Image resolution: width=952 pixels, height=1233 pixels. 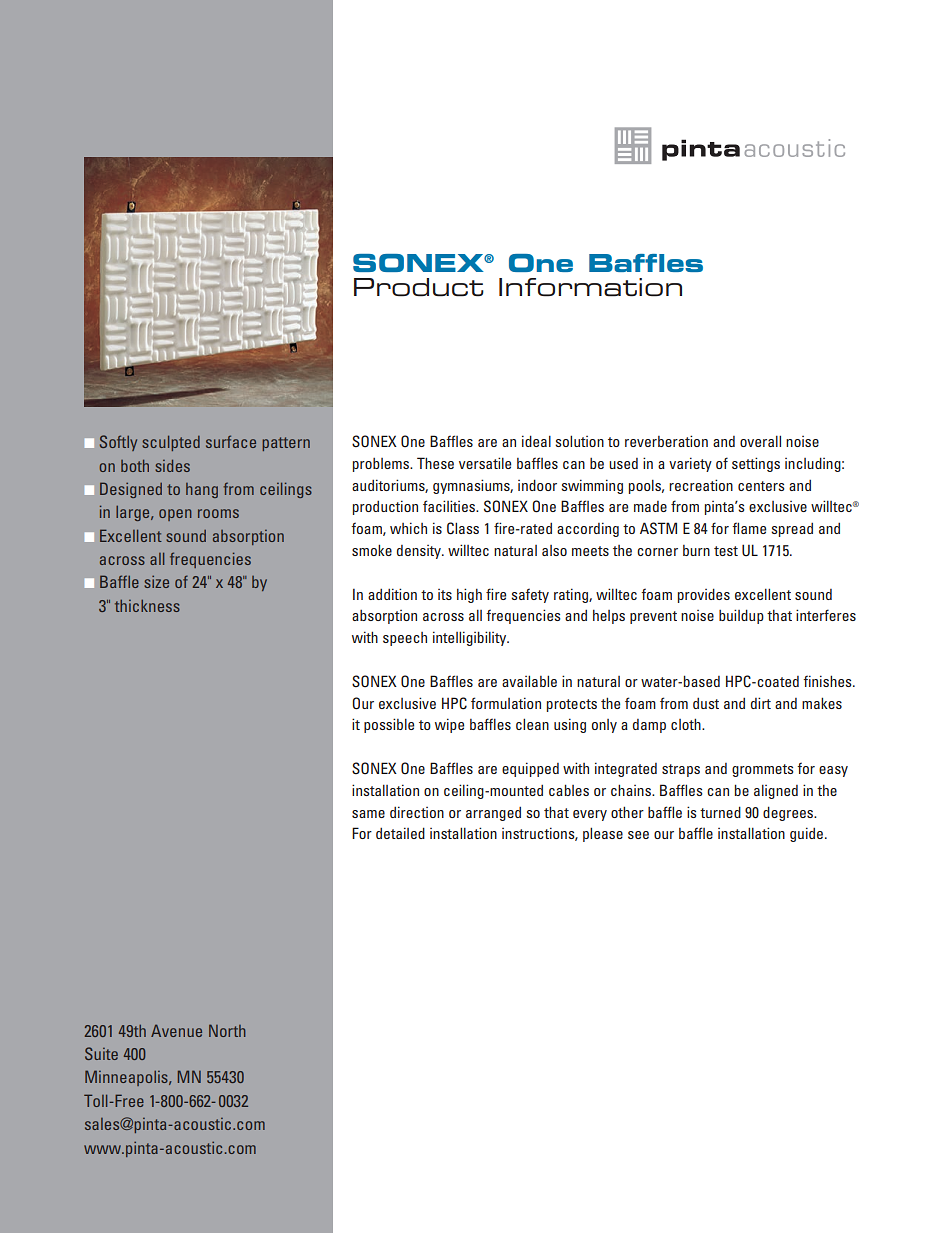 What do you see at coordinates (227, 1030) in the page?
I see `North` at bounding box center [227, 1030].
